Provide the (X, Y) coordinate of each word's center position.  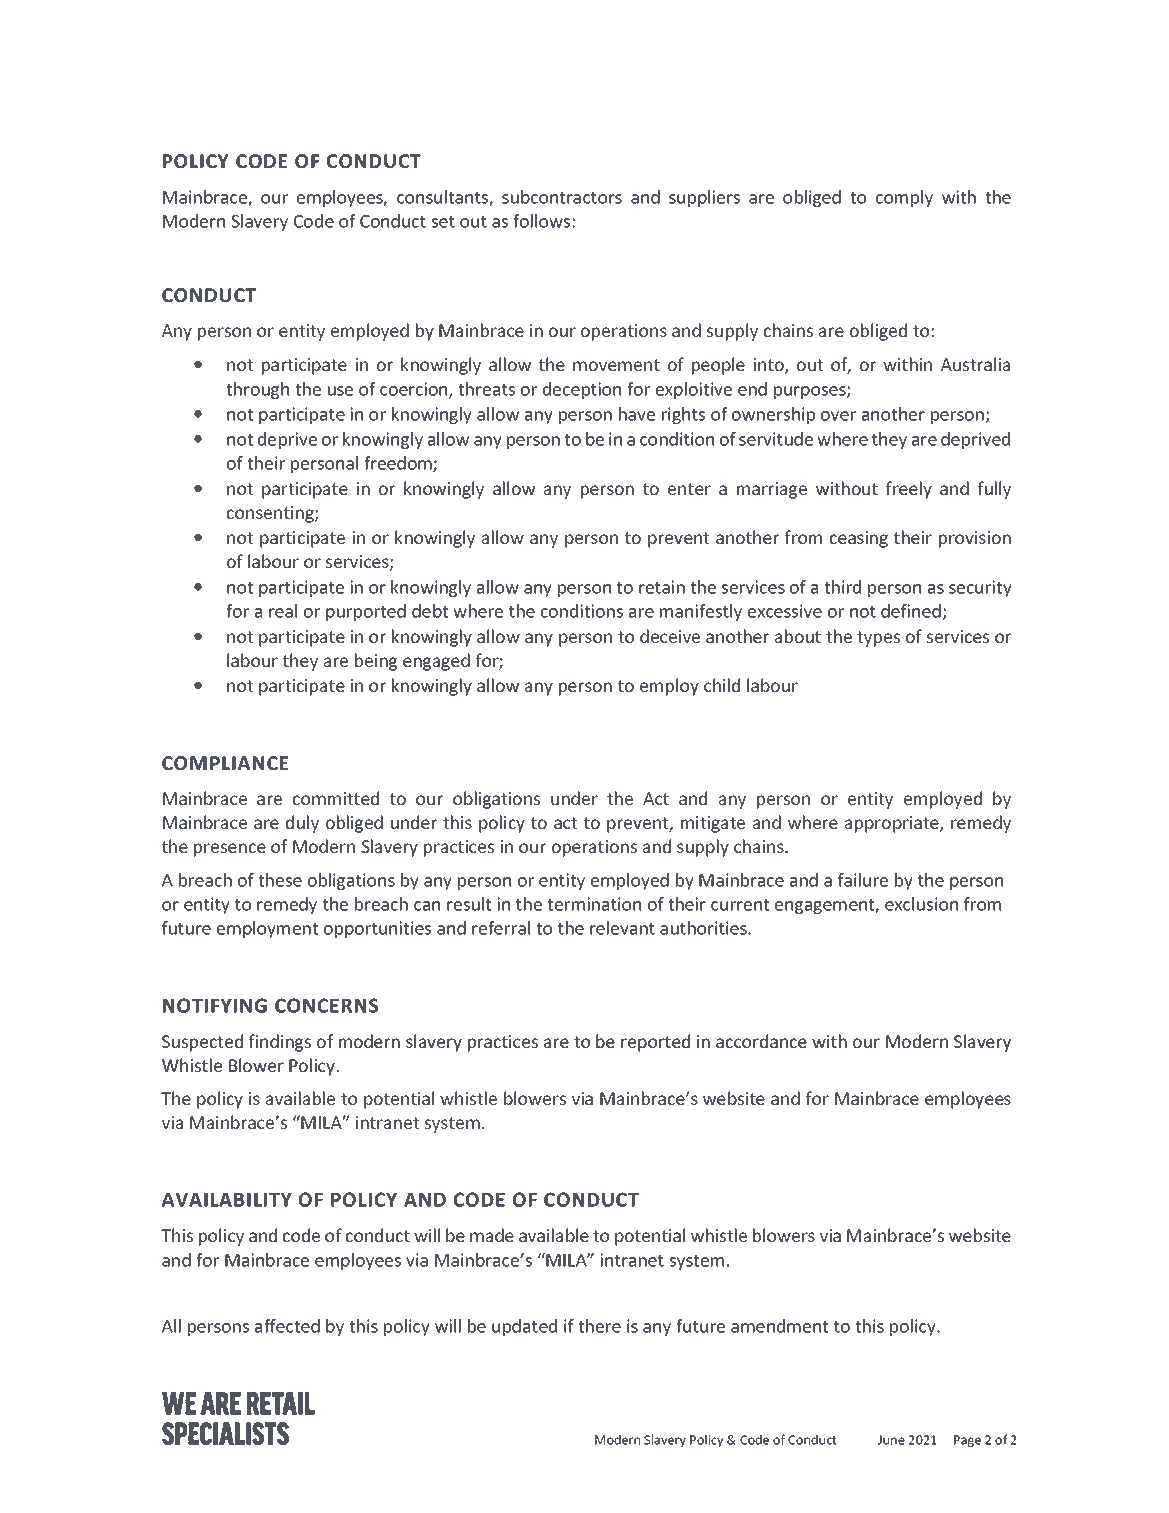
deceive (670, 636)
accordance (761, 1041)
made (492, 1235)
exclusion (921, 904)
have (637, 414)
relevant (622, 928)
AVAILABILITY (227, 1200)
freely (909, 490)
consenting (271, 514)
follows (541, 221)
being (376, 662)
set (443, 222)
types (878, 639)
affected (287, 1326)
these (280, 880)
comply (904, 198)
